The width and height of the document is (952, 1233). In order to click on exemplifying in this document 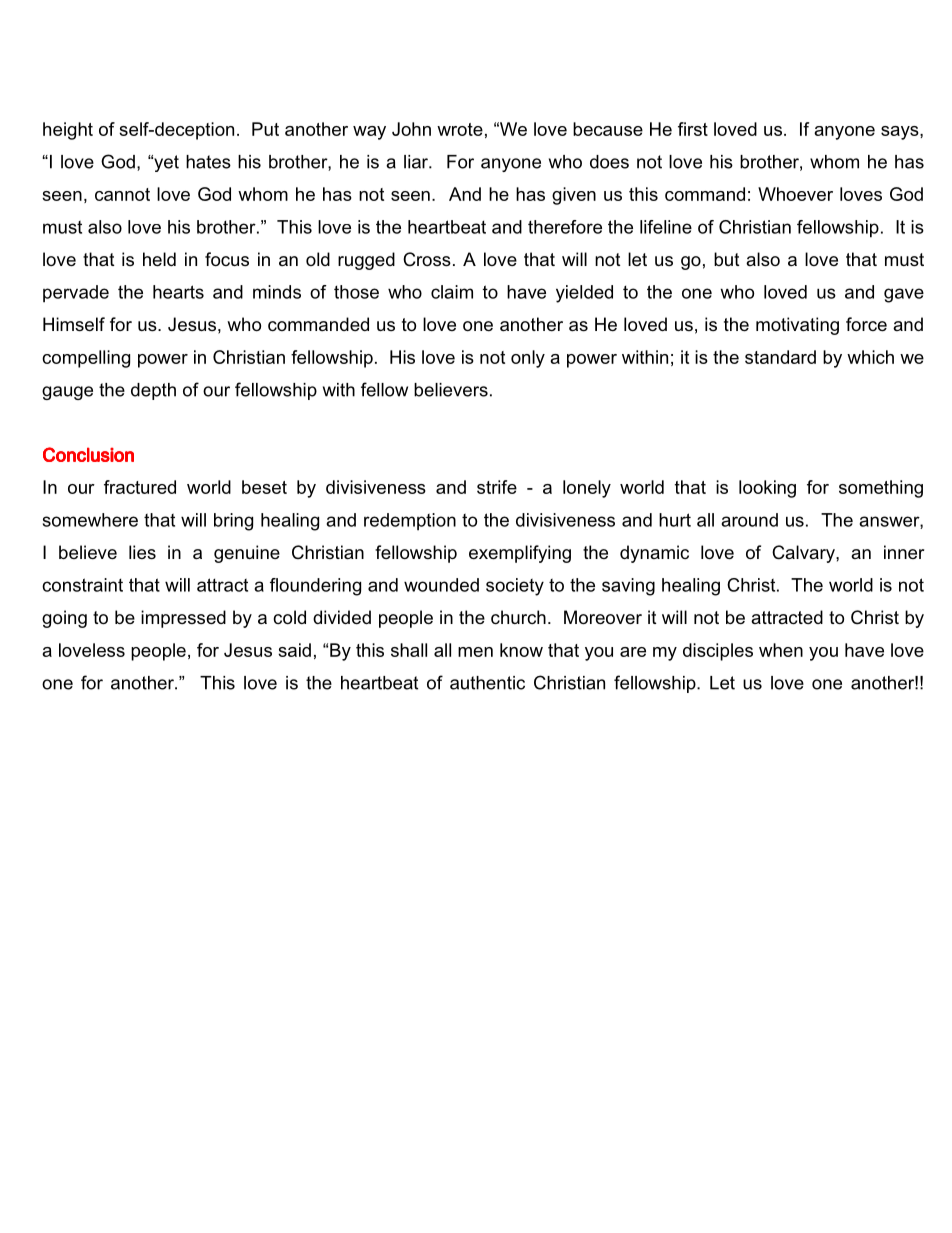, I will do `click(520, 554)`.
